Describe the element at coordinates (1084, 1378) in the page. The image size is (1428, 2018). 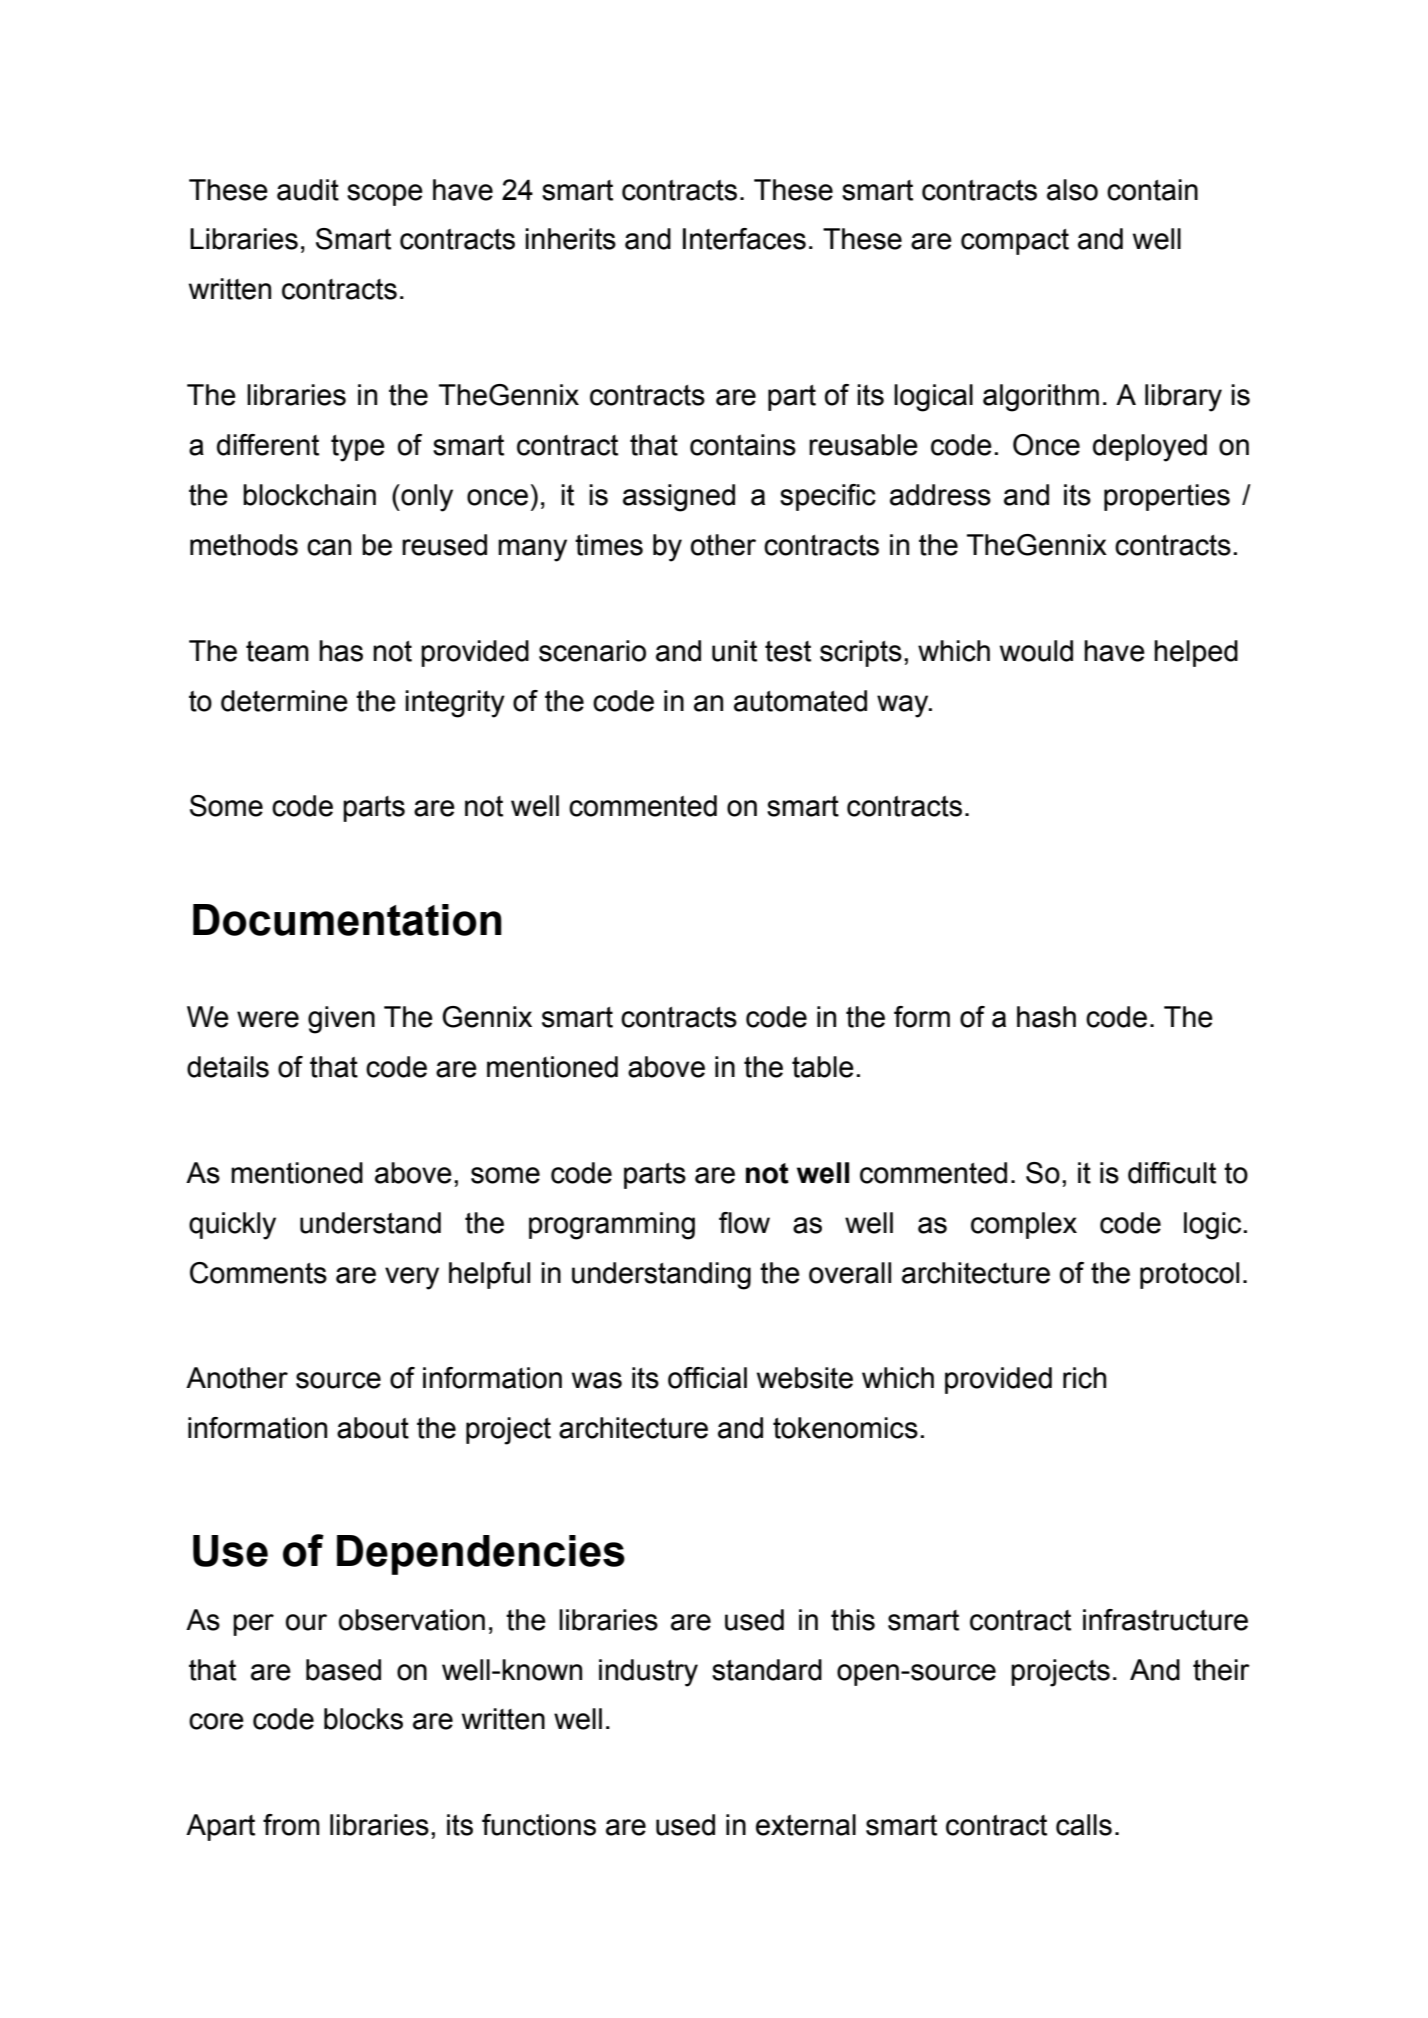
I see `rich` at that location.
